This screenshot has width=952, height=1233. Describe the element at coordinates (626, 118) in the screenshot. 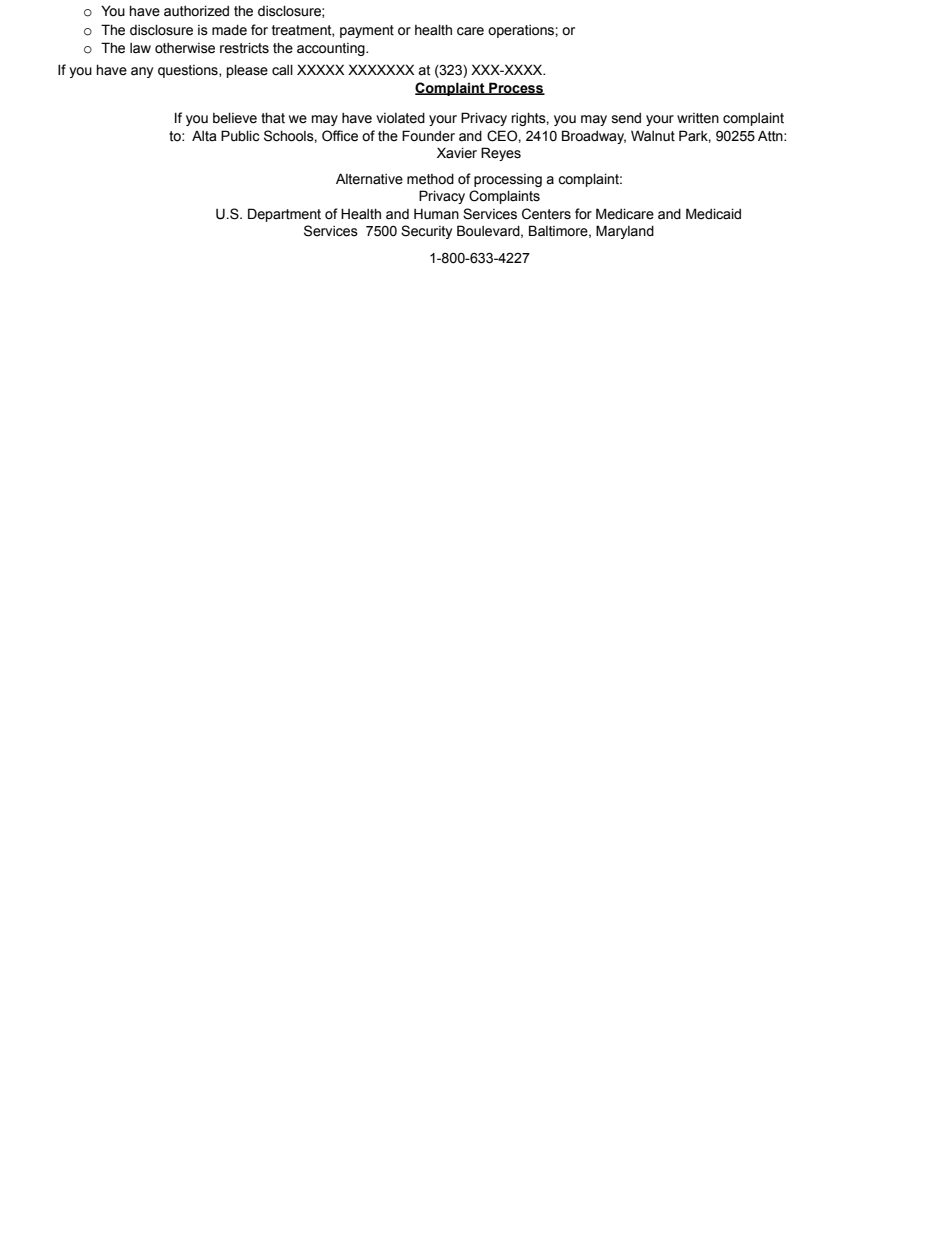

I see `send` at that location.
